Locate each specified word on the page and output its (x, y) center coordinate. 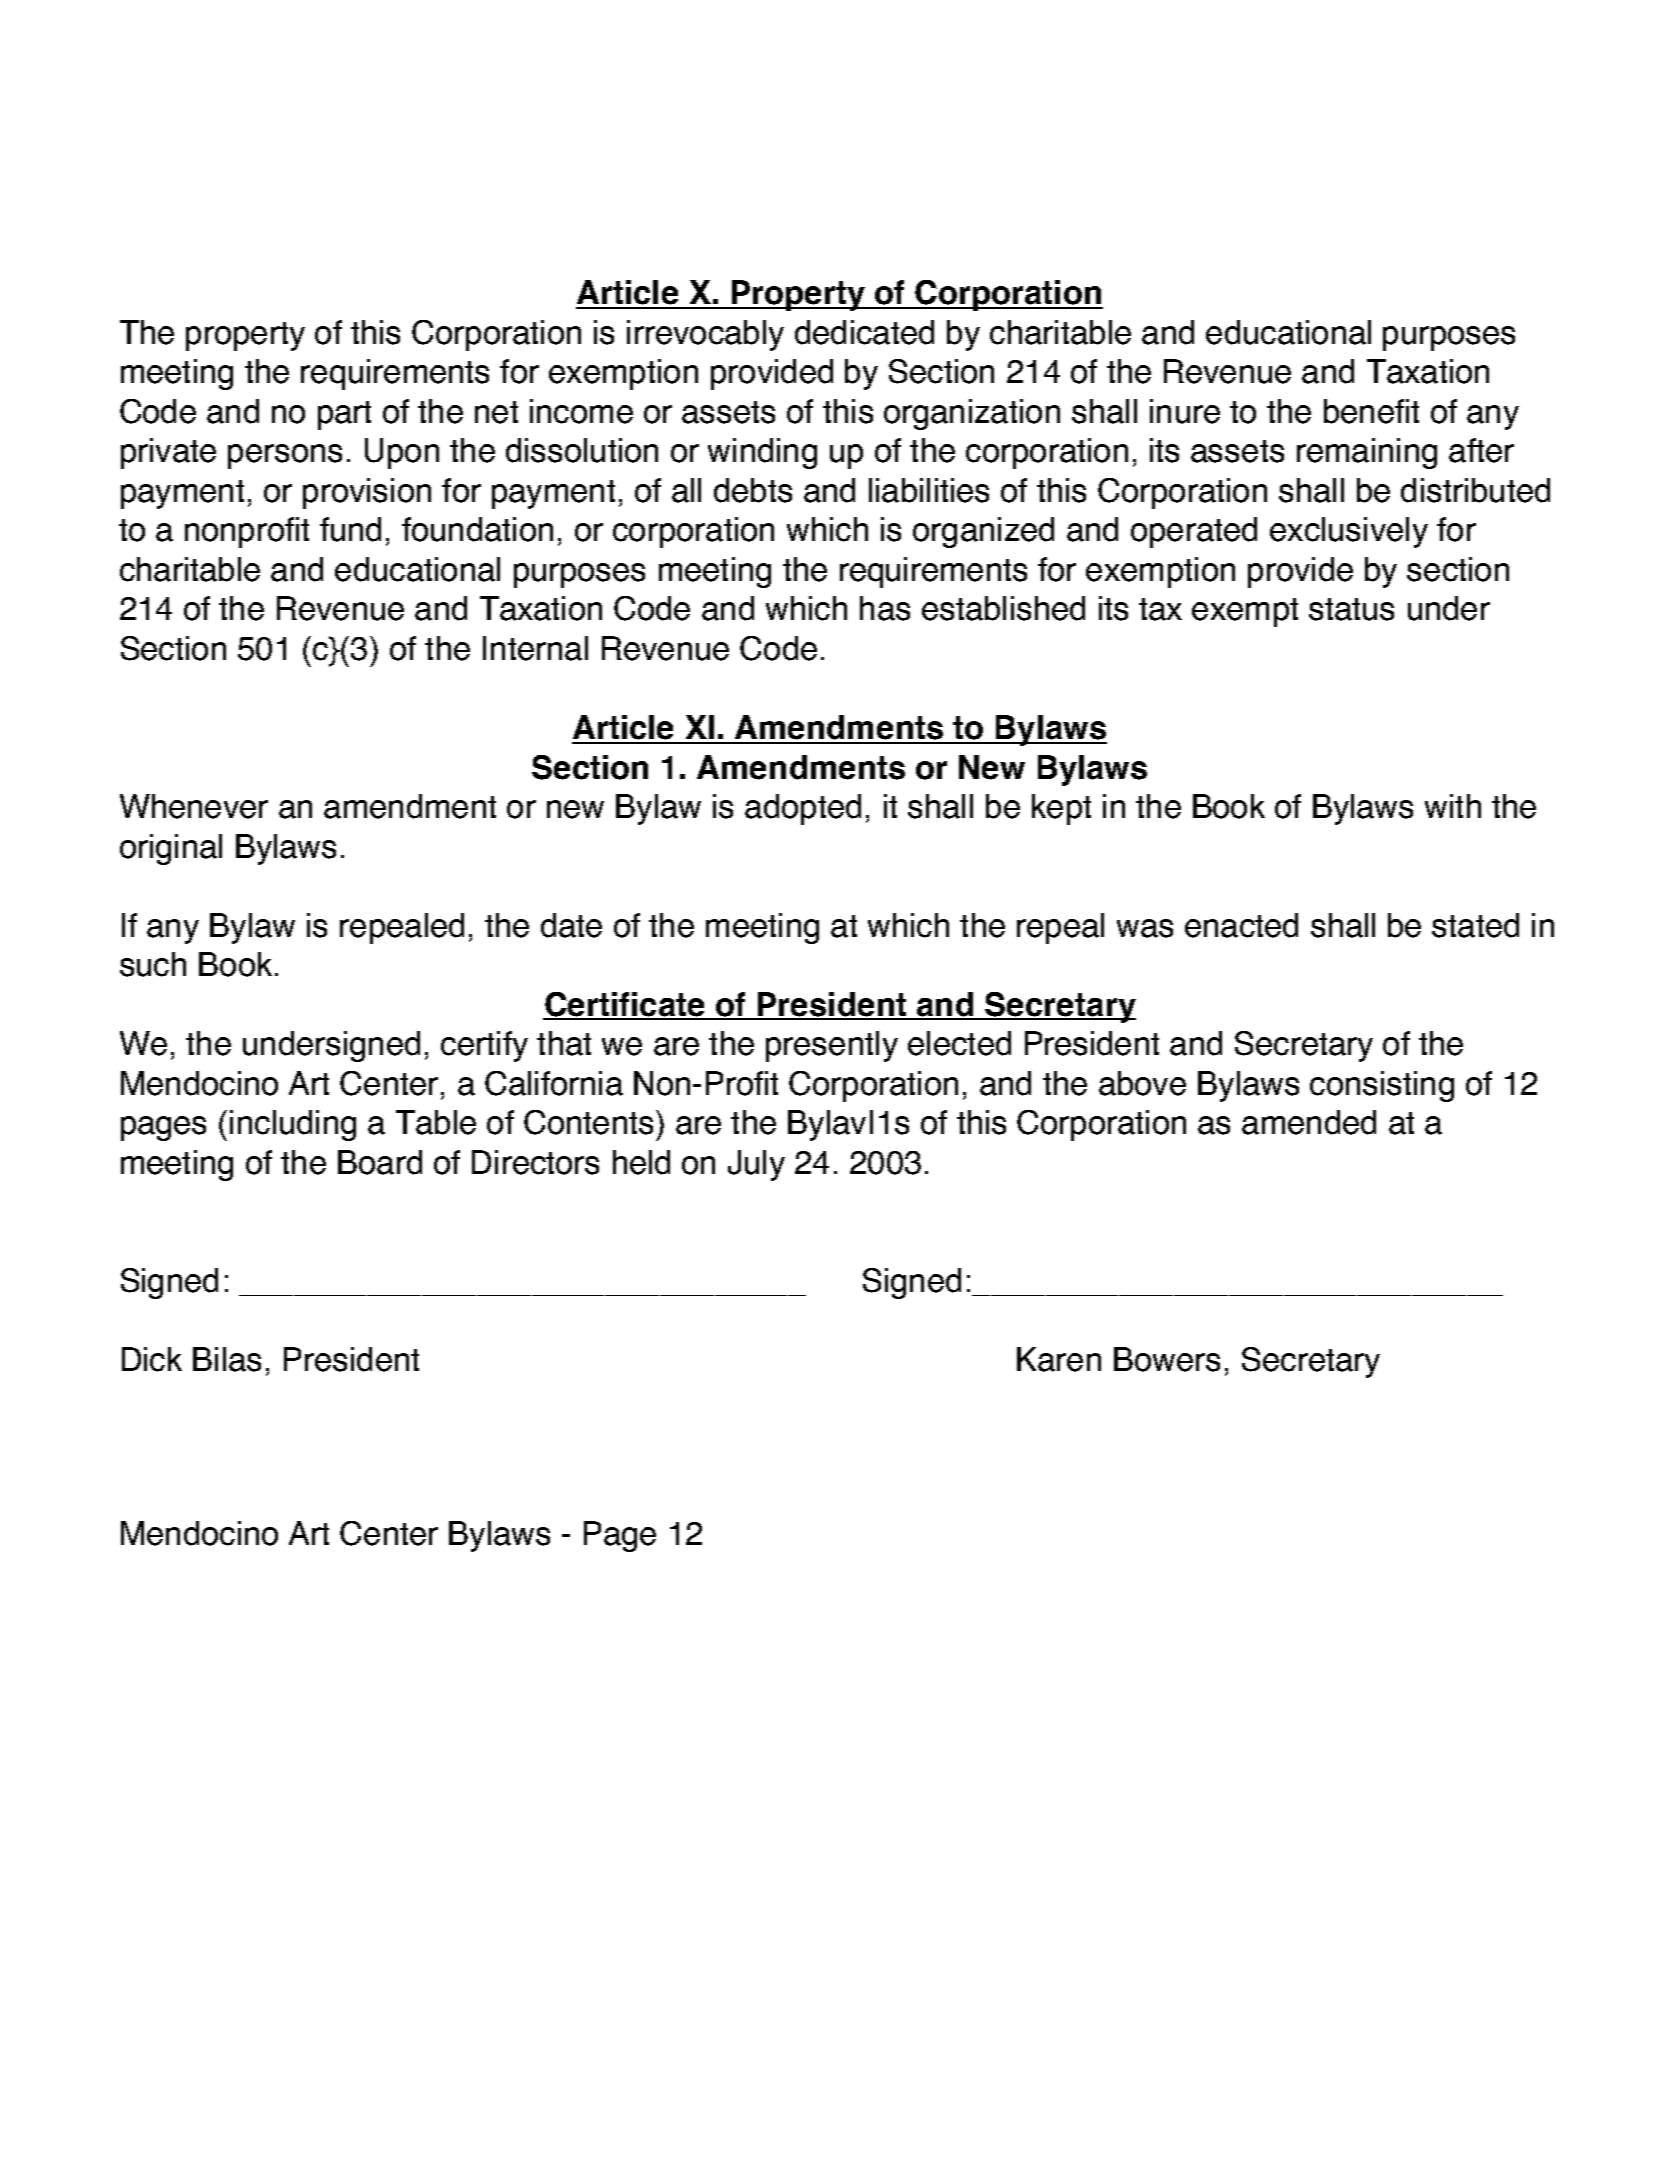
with (1453, 806)
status (1351, 609)
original (171, 849)
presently (832, 1046)
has (885, 608)
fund (350, 529)
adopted (803, 809)
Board (380, 1162)
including (293, 1125)
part (344, 415)
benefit (1371, 411)
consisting (1382, 1086)
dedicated (864, 332)
